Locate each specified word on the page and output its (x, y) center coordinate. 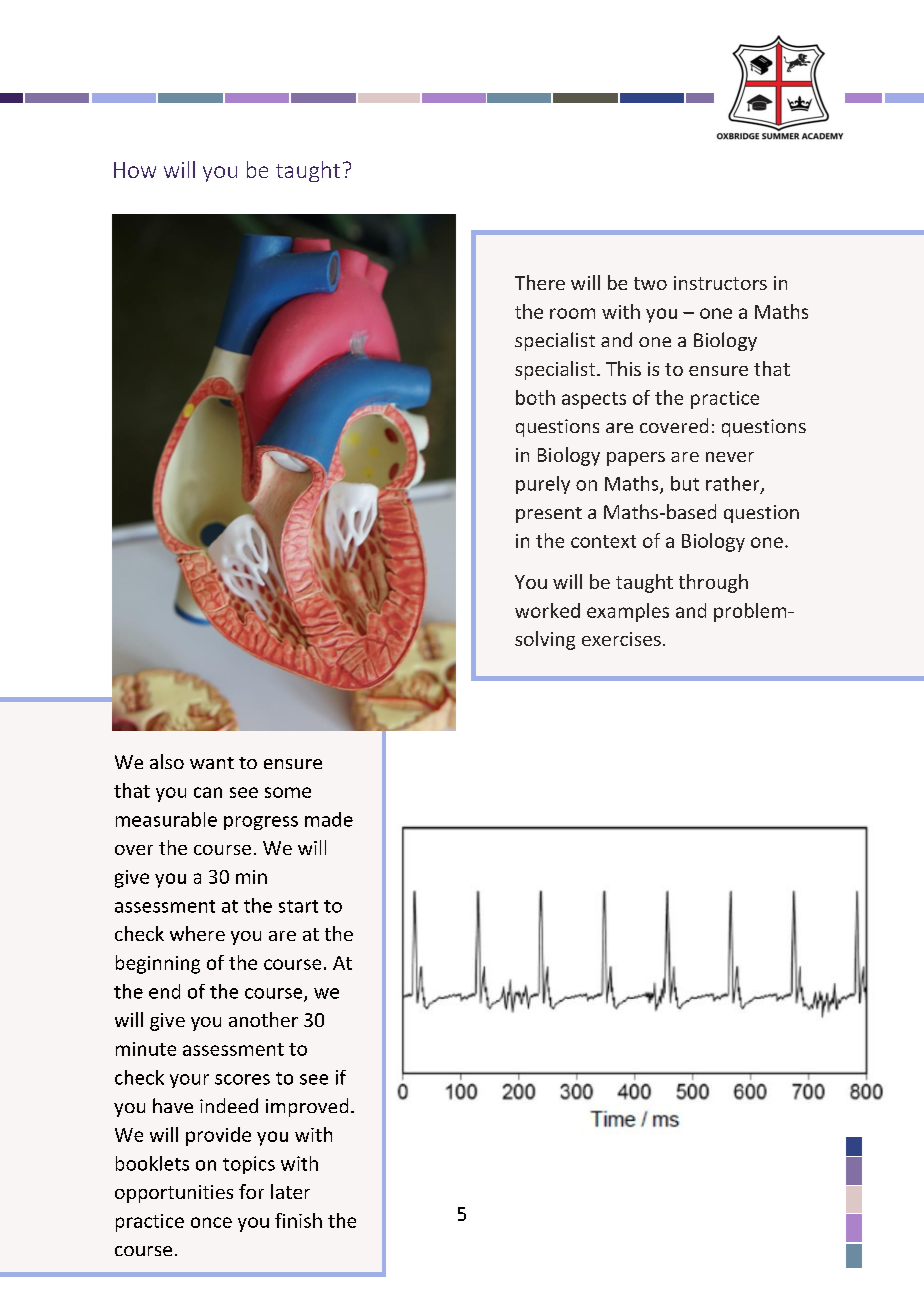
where (197, 933)
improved (307, 1107)
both (535, 397)
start (298, 906)
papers (636, 459)
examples (628, 612)
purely (543, 485)
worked (547, 610)
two (650, 283)
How (135, 170)
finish (298, 1220)
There (540, 282)
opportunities (174, 1194)
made (329, 819)
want (212, 763)
